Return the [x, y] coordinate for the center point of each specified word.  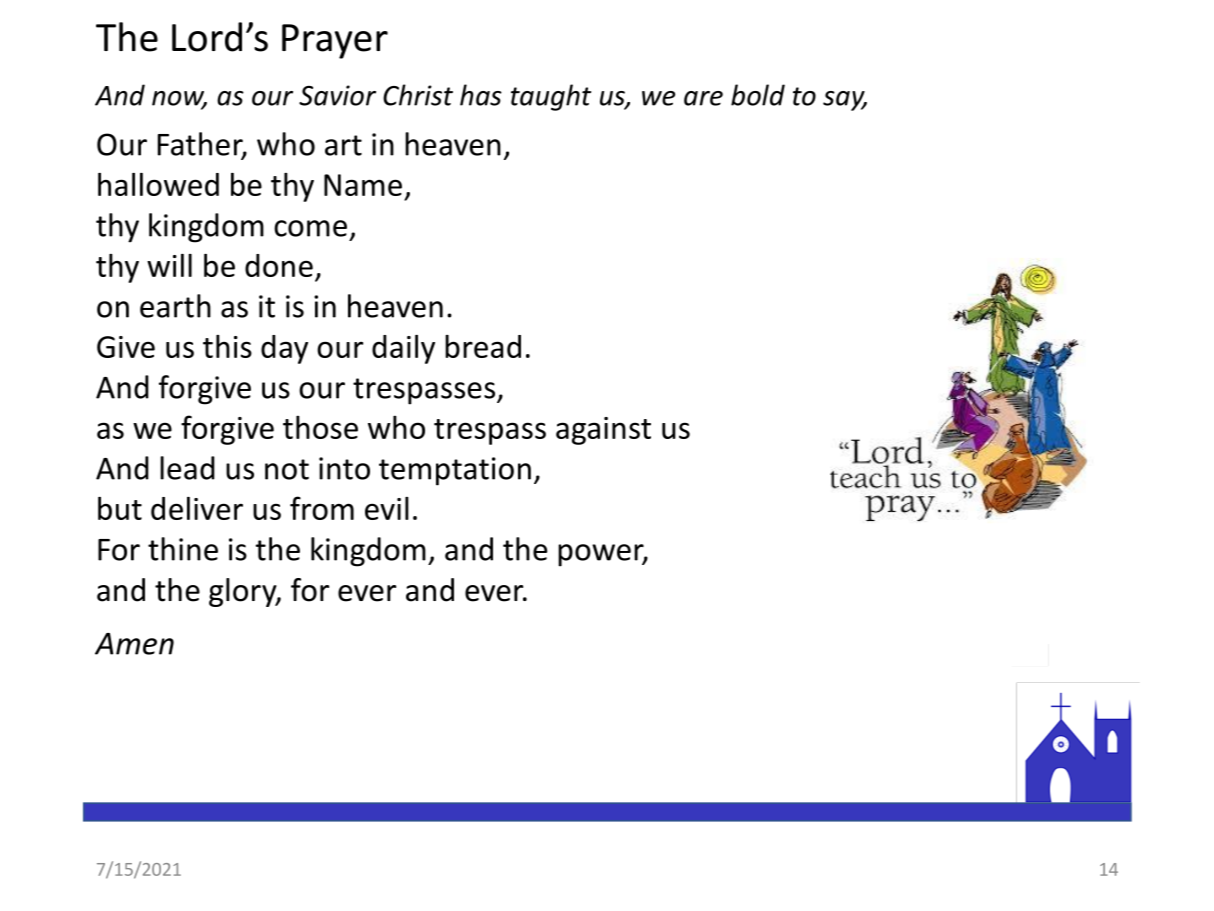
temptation [455, 471]
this [227, 346]
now [179, 99]
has [481, 95]
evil [387, 508]
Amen [134, 644]
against [603, 431]
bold [758, 95]
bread [483, 346]
